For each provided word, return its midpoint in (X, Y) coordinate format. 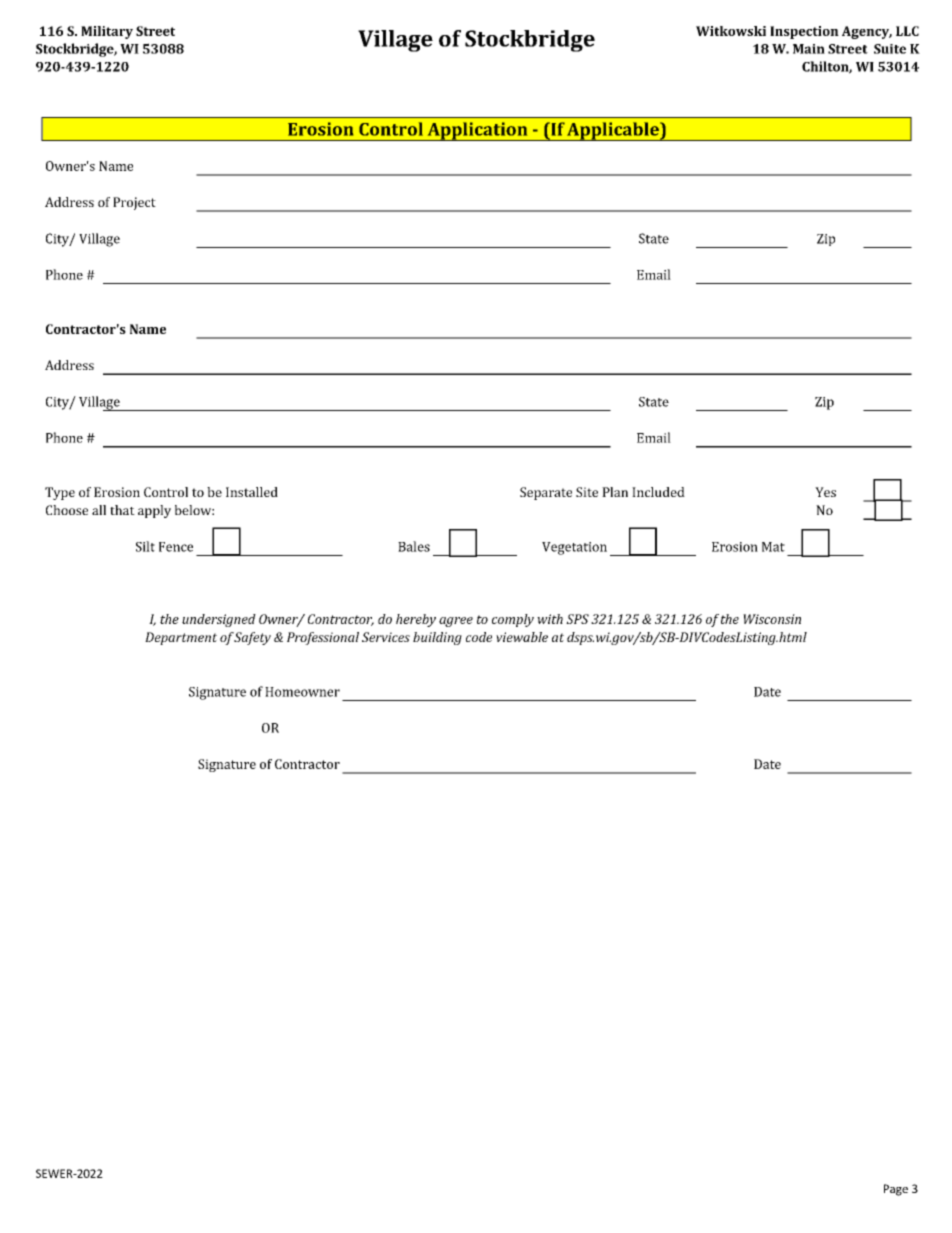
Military (107, 32)
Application (477, 131)
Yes (825, 492)
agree (456, 622)
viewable (522, 637)
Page (896, 1190)
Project (134, 203)
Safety (252, 638)
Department (181, 638)
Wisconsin (772, 619)
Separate (546, 493)
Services (386, 637)
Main (809, 49)
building (437, 638)
